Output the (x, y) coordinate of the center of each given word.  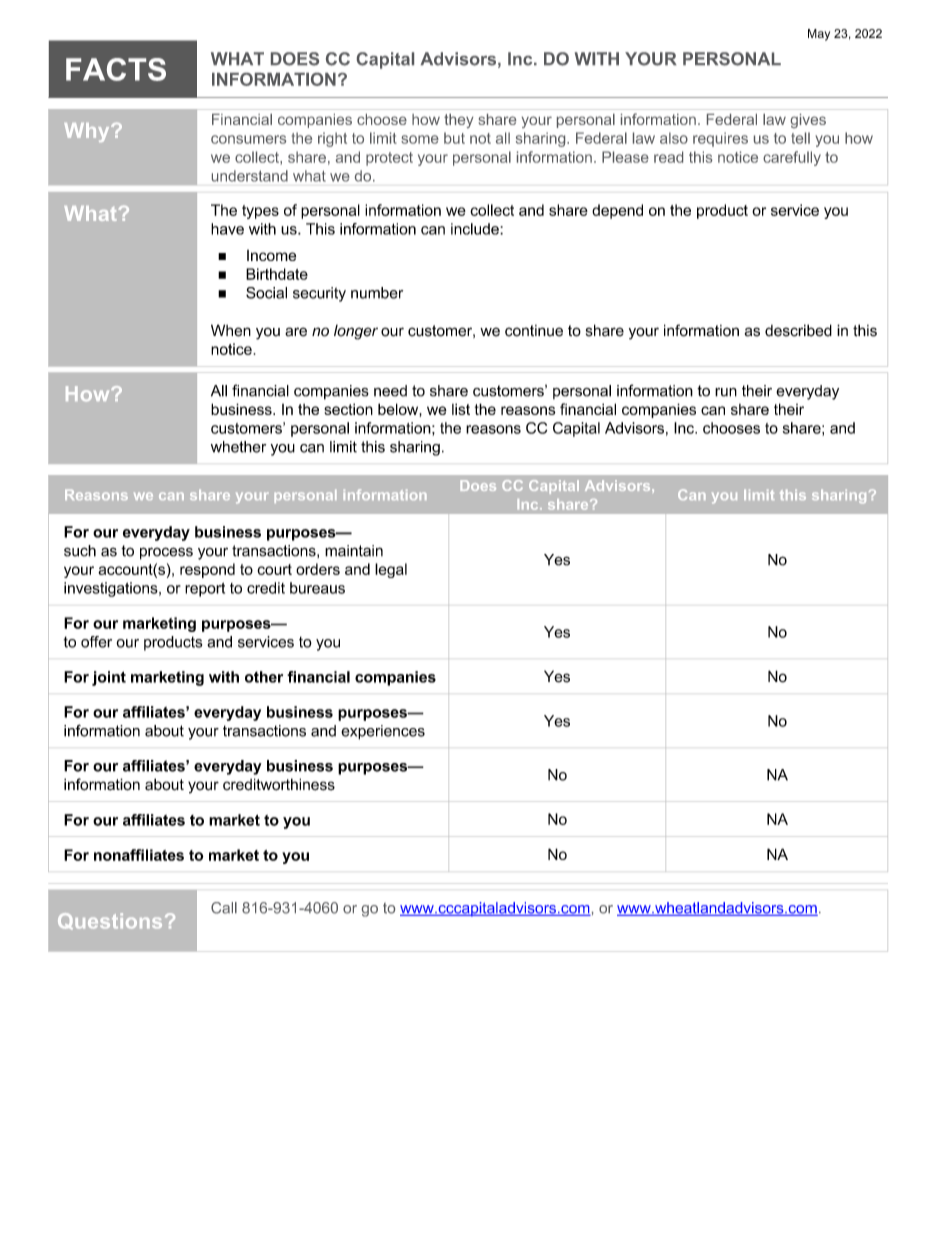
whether (238, 447)
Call (224, 908)
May (819, 35)
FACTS (116, 69)
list (461, 409)
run (726, 392)
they (459, 121)
